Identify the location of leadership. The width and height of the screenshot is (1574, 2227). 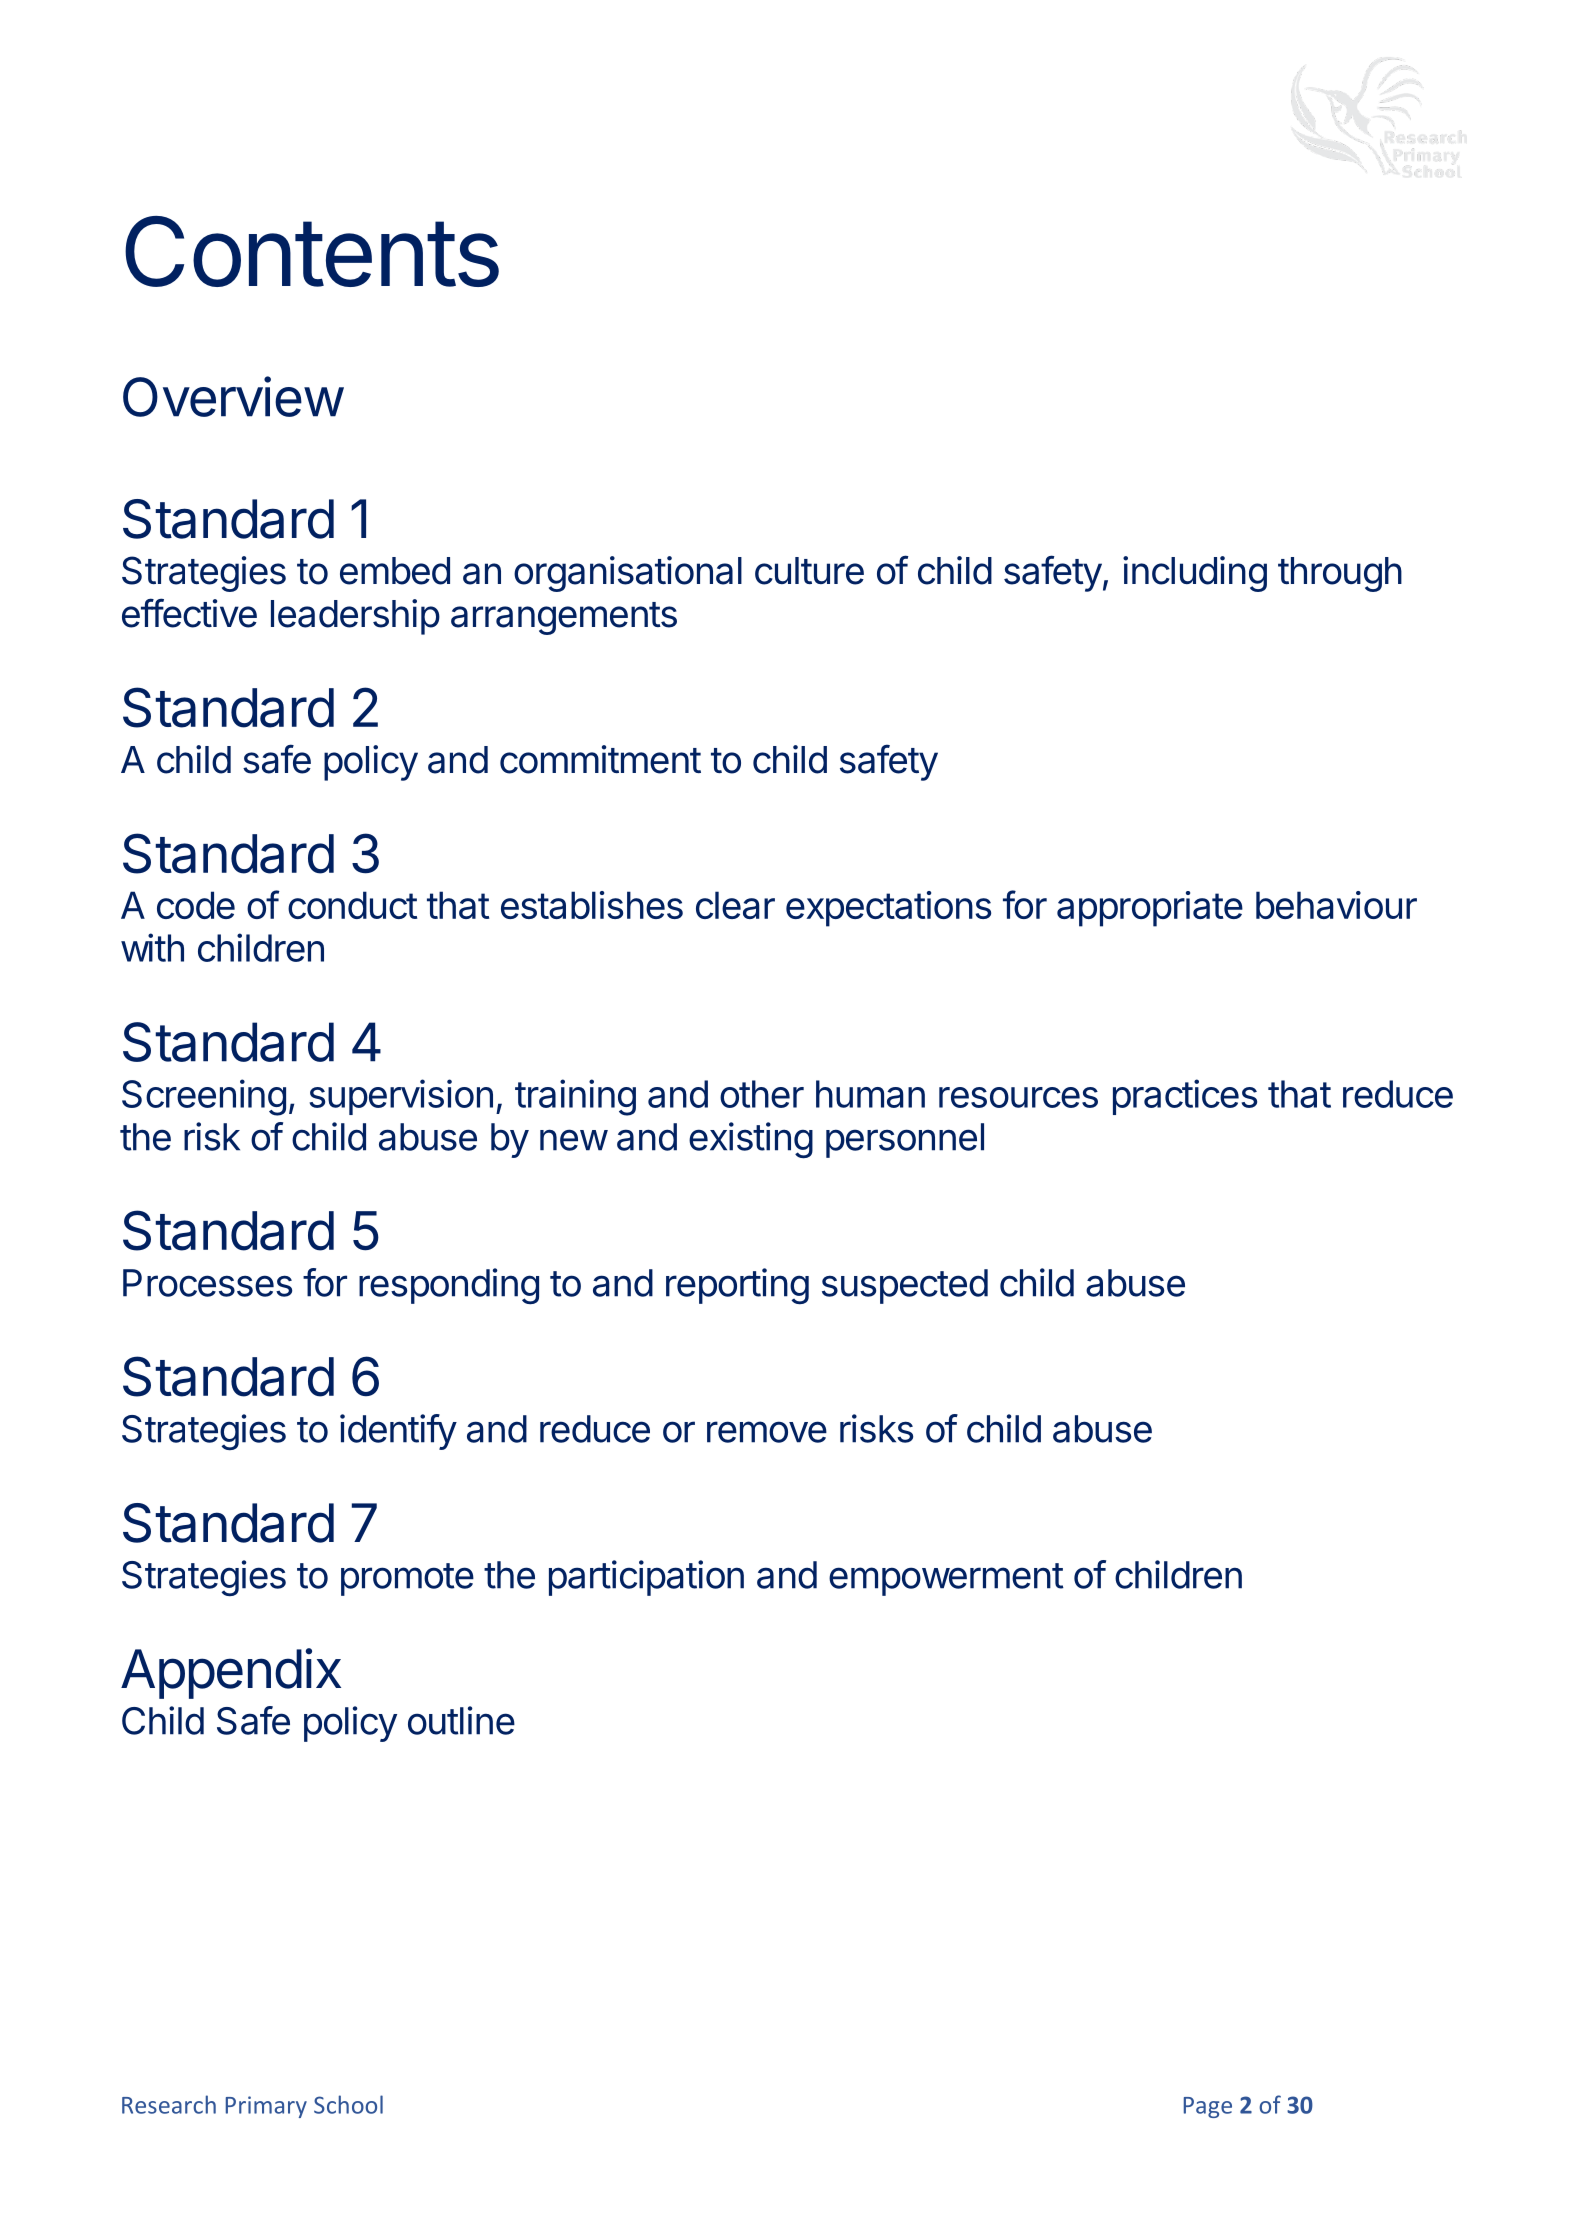
(355, 617).
